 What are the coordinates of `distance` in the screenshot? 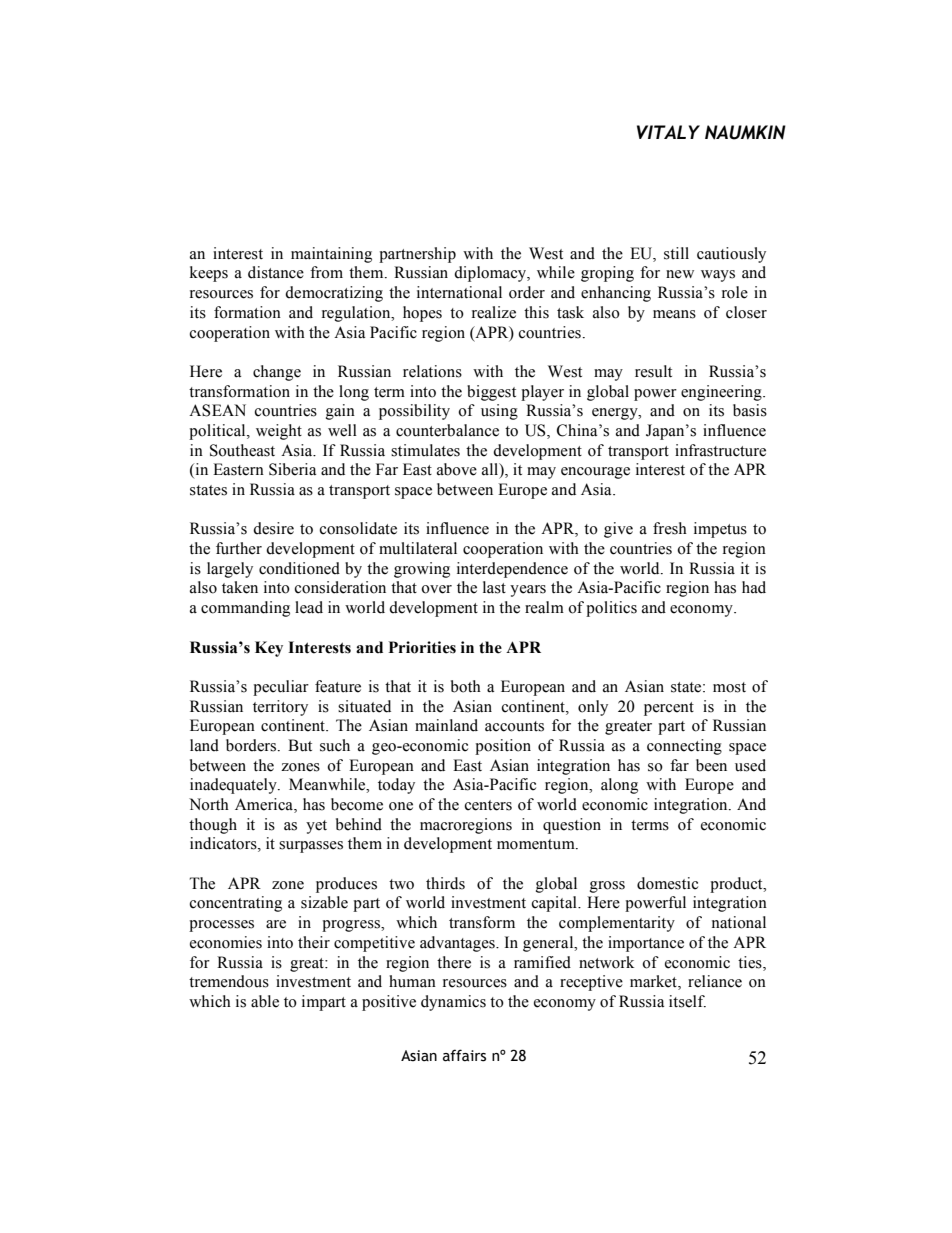 It's located at (276, 272).
